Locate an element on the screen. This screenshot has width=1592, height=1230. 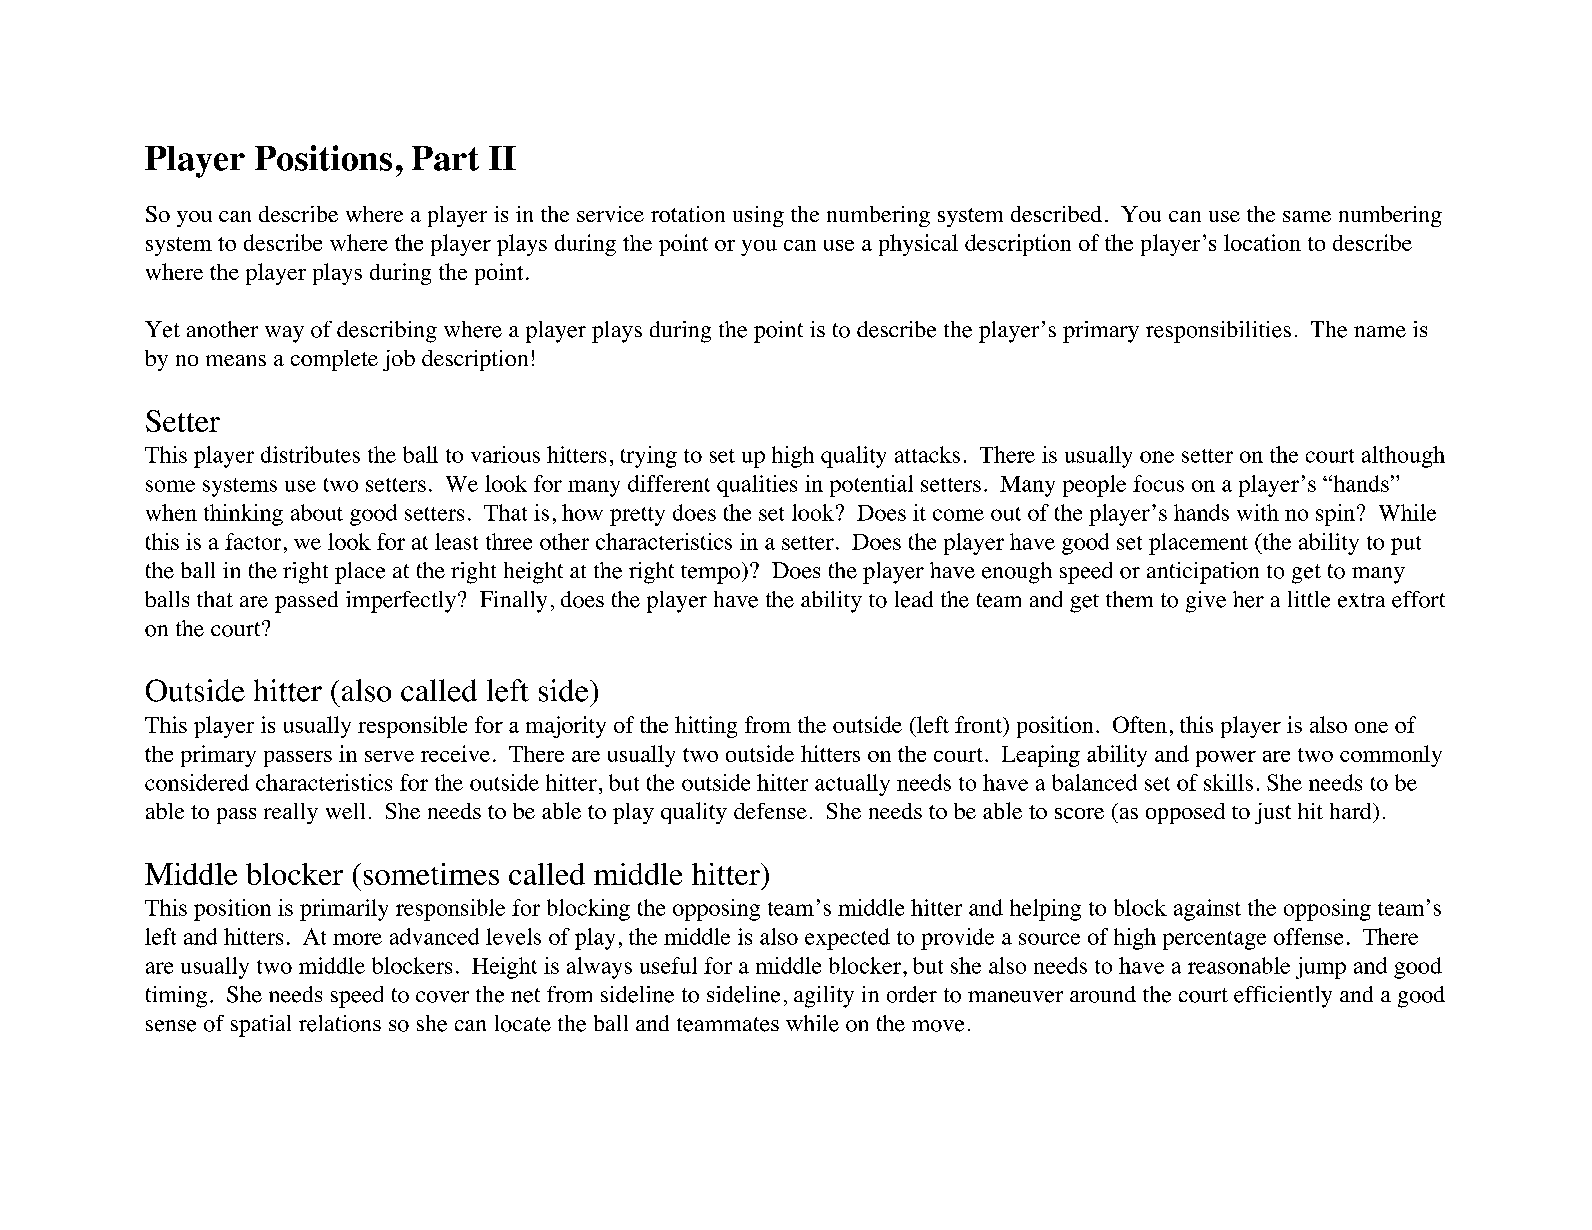
tempo is located at coordinates (712, 573).
